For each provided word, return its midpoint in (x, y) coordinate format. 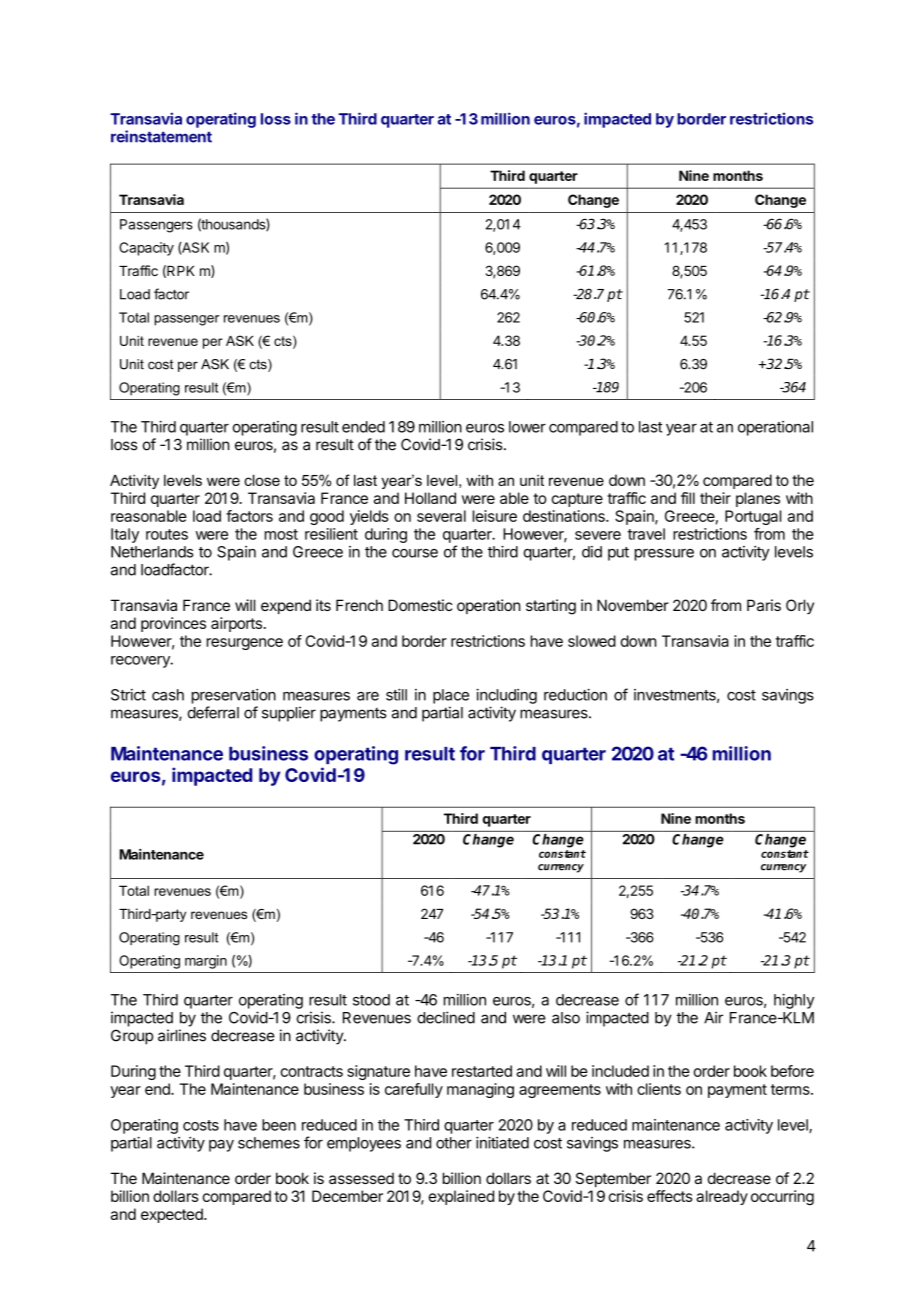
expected (173, 1215)
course (415, 553)
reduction (575, 695)
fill (688, 498)
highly (794, 1001)
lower (527, 427)
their (715, 498)
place (451, 696)
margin (206, 962)
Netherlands (152, 552)
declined (446, 1017)
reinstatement (161, 136)
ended (363, 427)
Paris (764, 605)
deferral (213, 712)
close (262, 480)
